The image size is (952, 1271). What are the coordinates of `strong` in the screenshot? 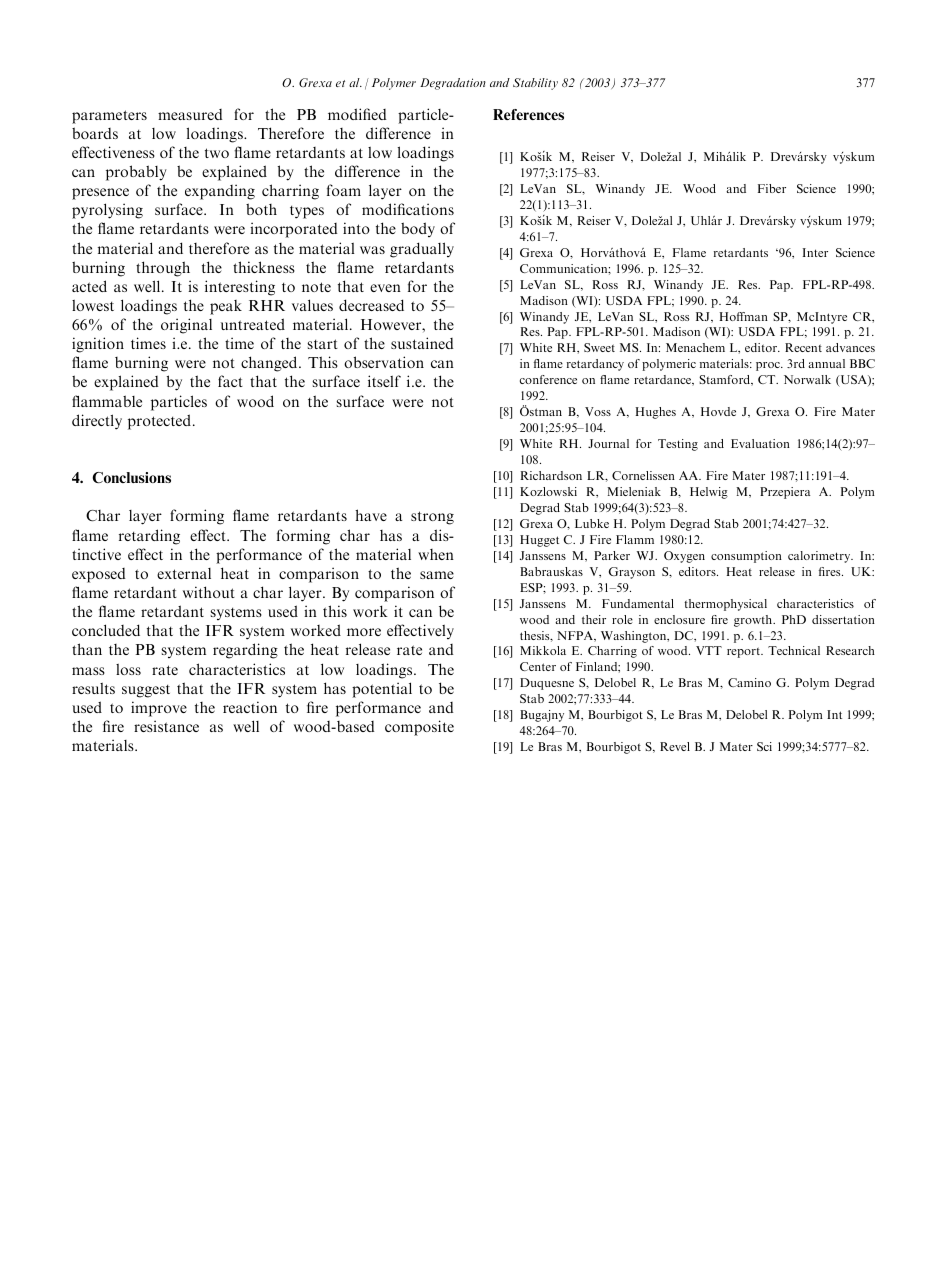 It's located at (432, 518).
